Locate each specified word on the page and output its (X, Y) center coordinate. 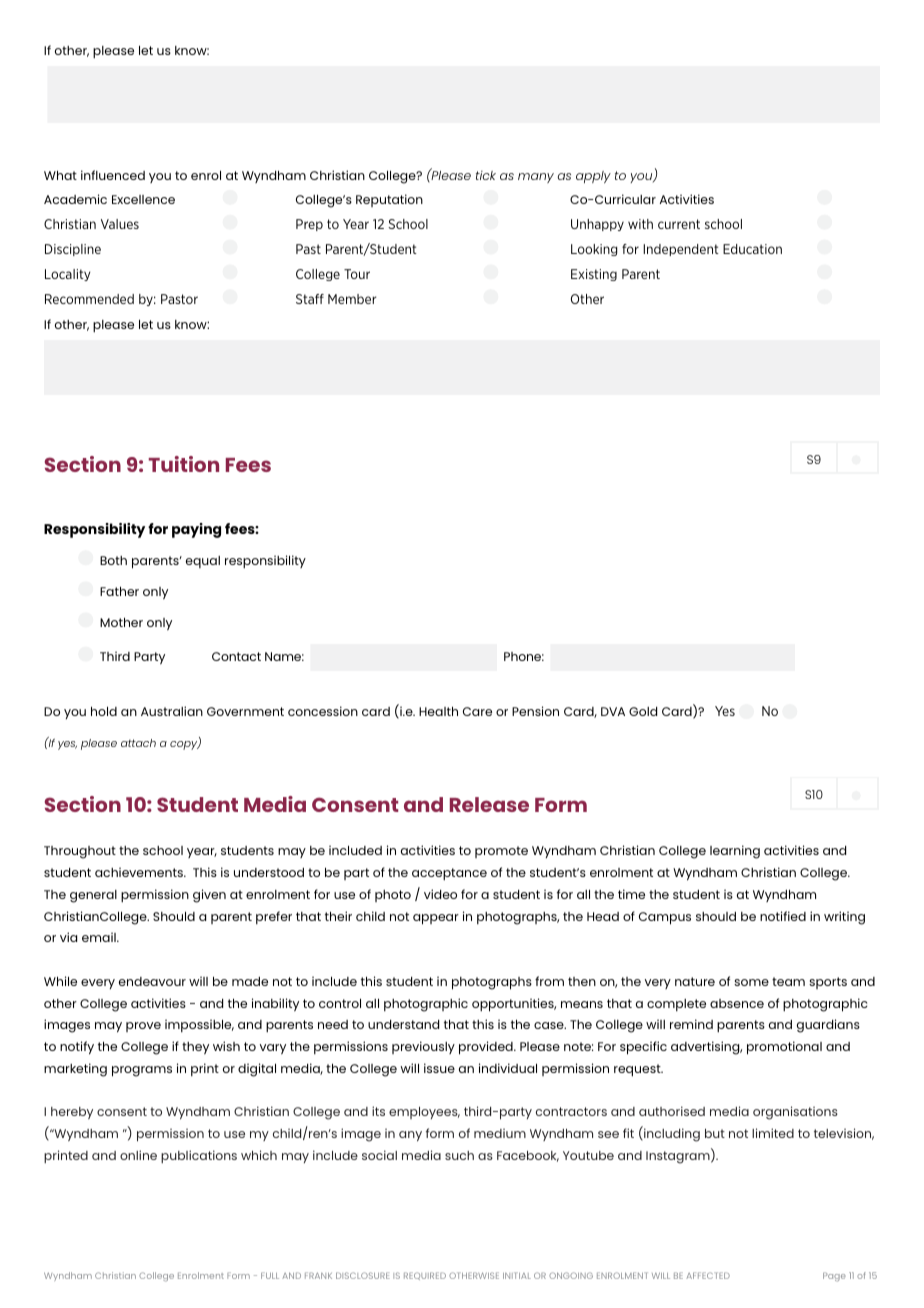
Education (752, 249)
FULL (270, 1275)
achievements (140, 872)
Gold (643, 711)
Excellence (143, 199)
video (440, 894)
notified (783, 916)
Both (113, 560)
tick (486, 175)
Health (438, 711)
